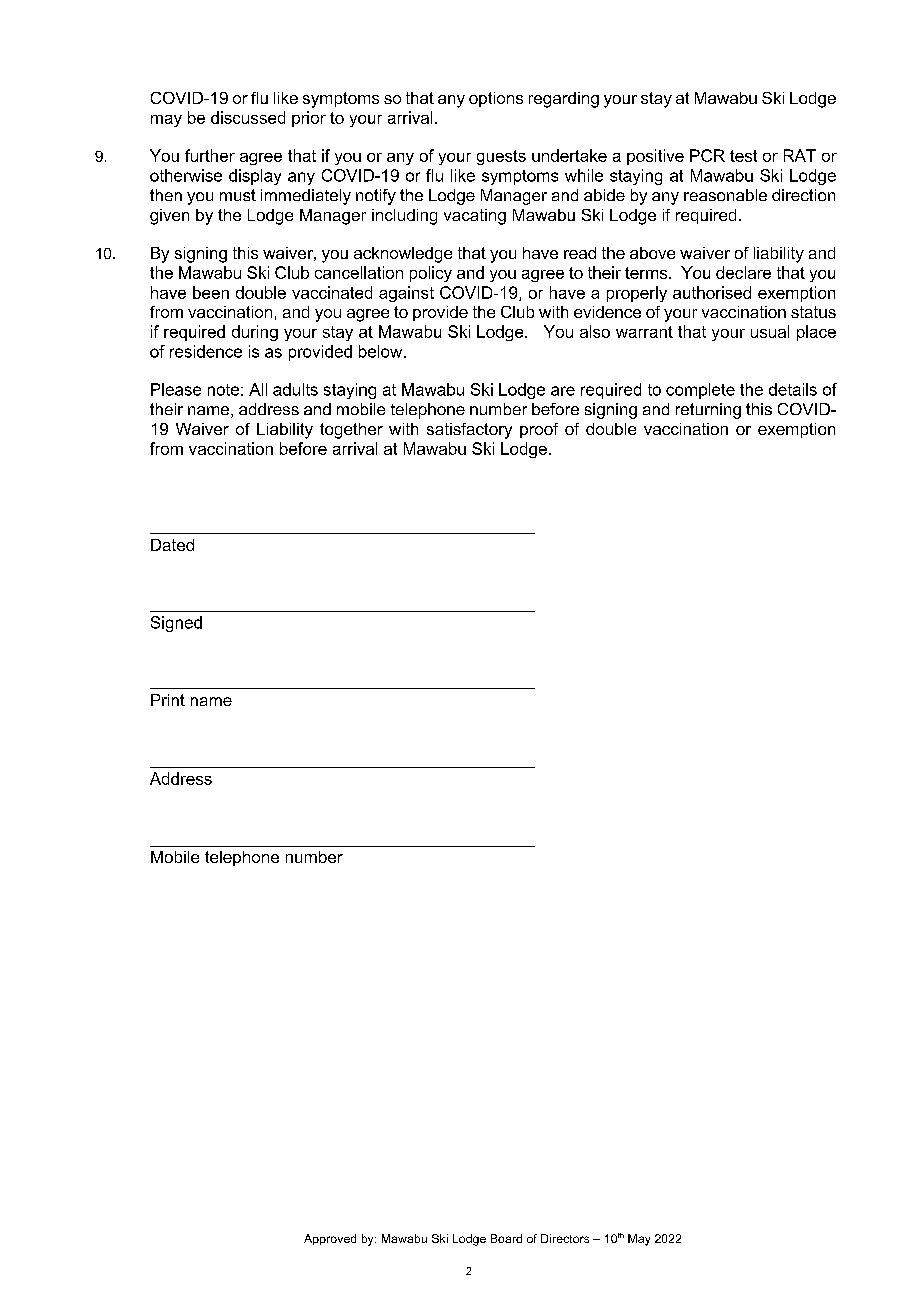  Describe the element at coordinates (330, 1239) in the screenshot. I see `Approved` at that location.
